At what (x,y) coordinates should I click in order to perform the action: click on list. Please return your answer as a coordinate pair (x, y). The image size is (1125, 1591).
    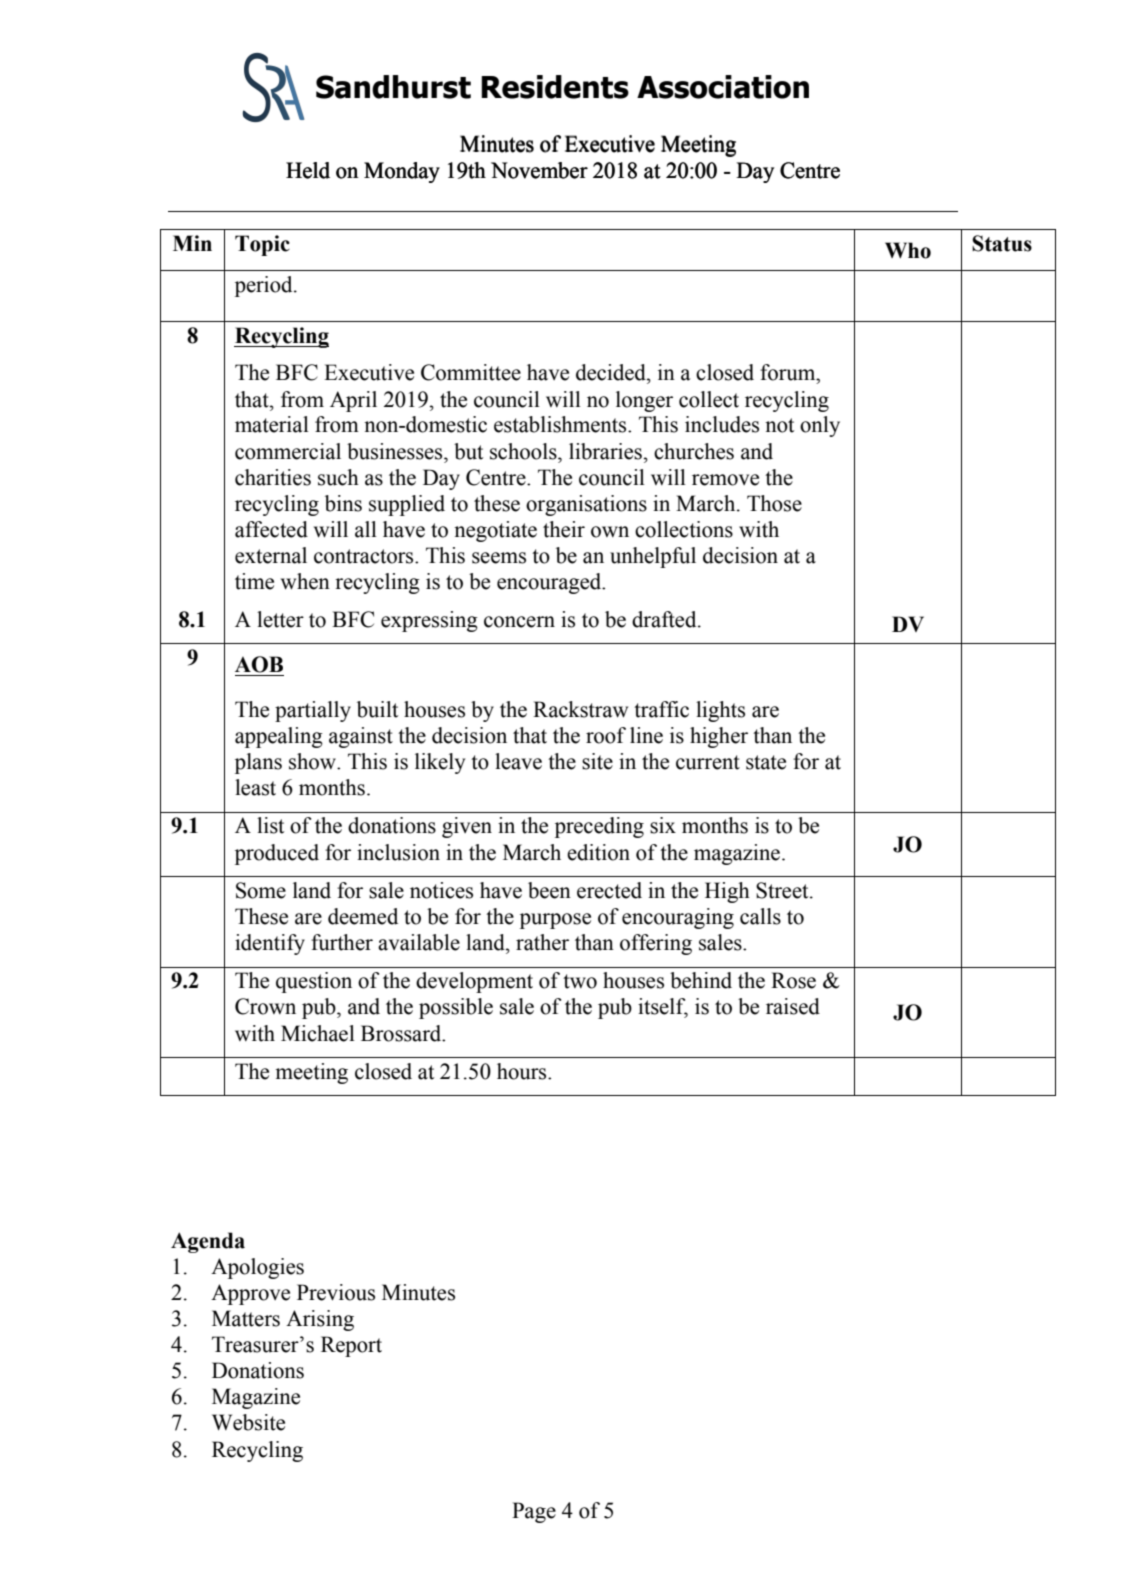
    Looking at the image, I should click on (270, 825).
